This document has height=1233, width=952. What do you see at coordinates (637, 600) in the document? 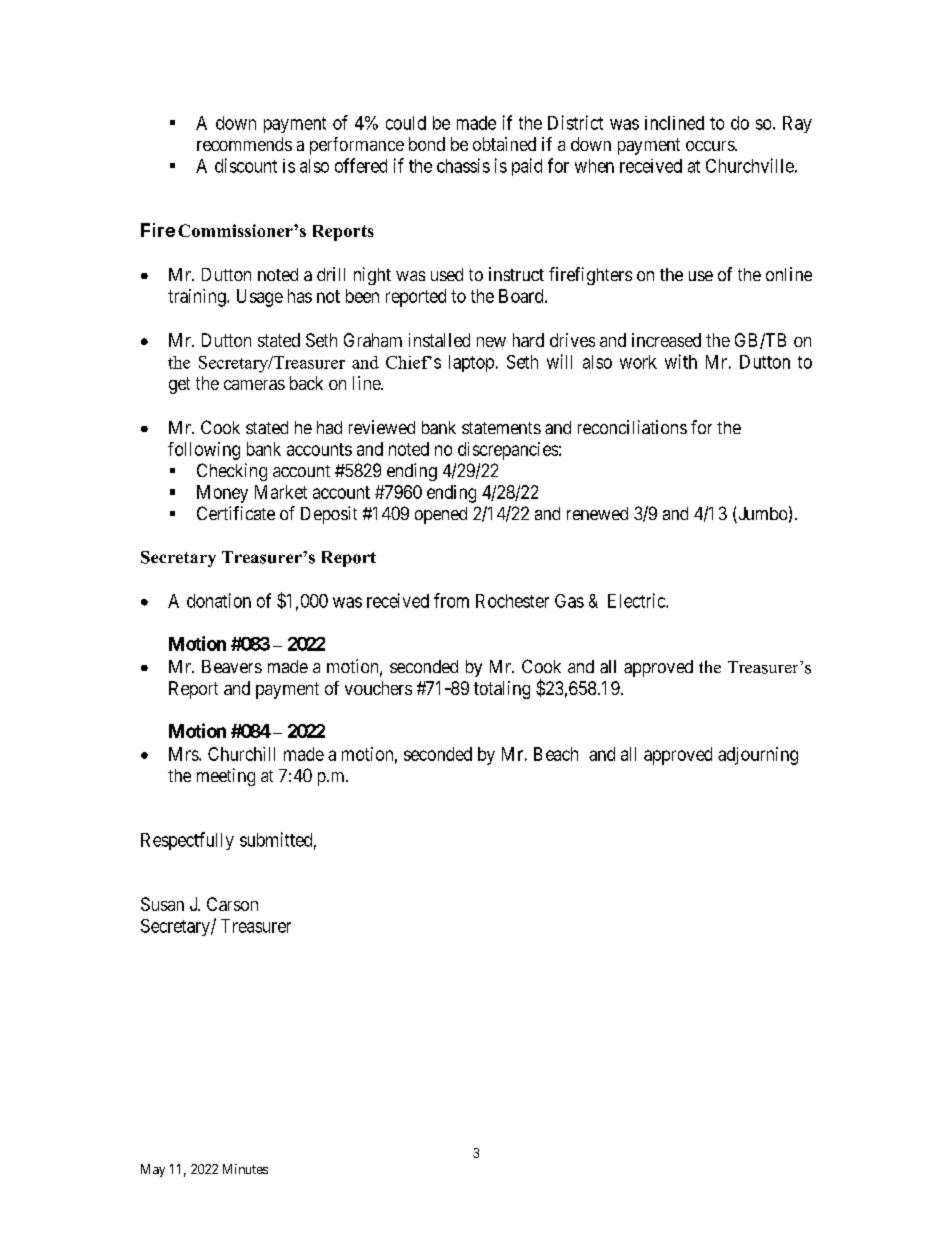
I see `Electric` at bounding box center [637, 600].
